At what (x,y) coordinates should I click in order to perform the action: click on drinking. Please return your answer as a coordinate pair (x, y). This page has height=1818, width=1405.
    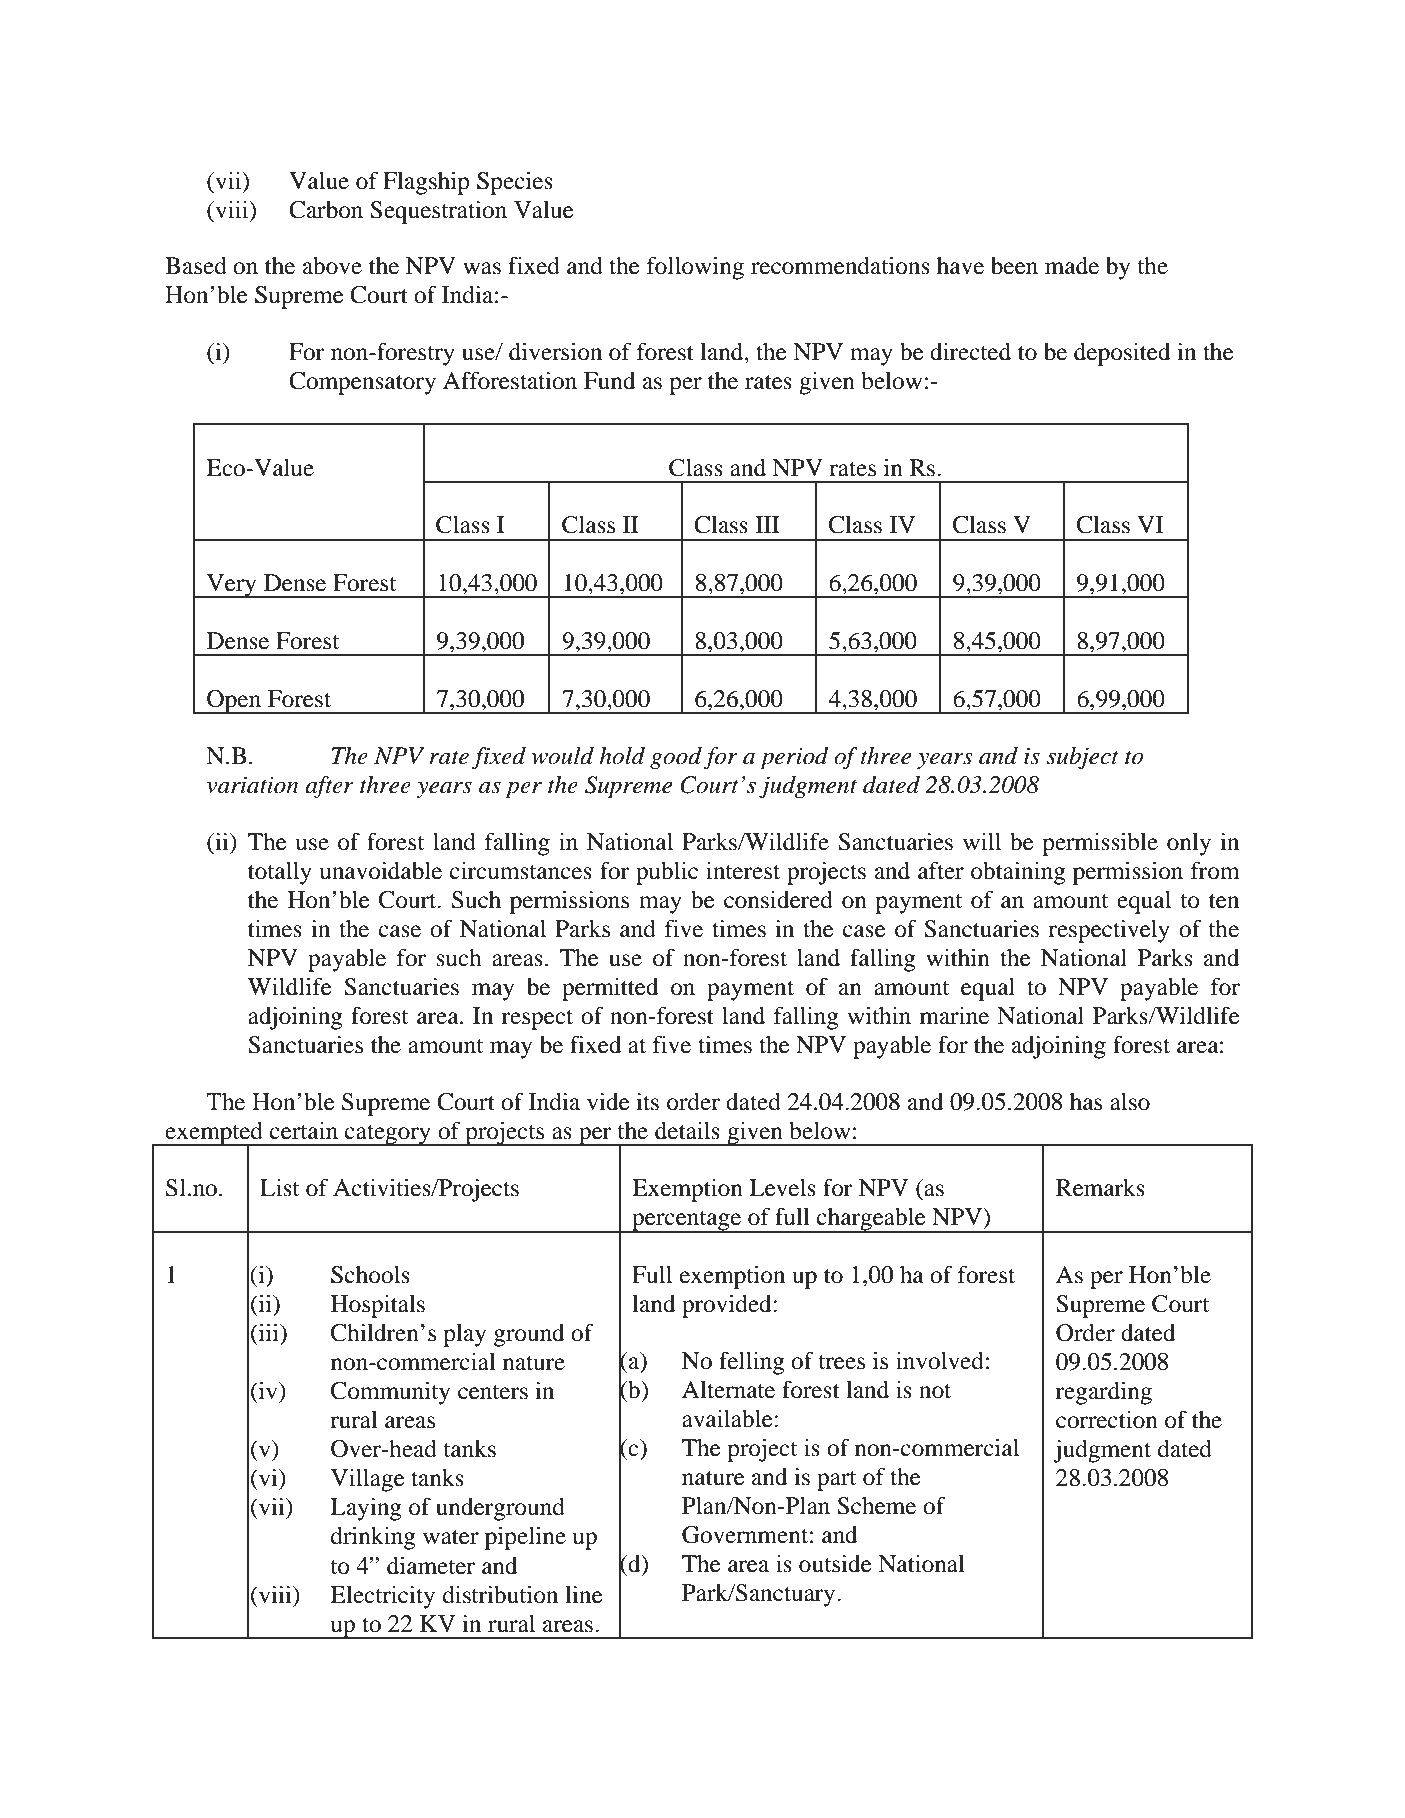
    Looking at the image, I should click on (373, 1538).
